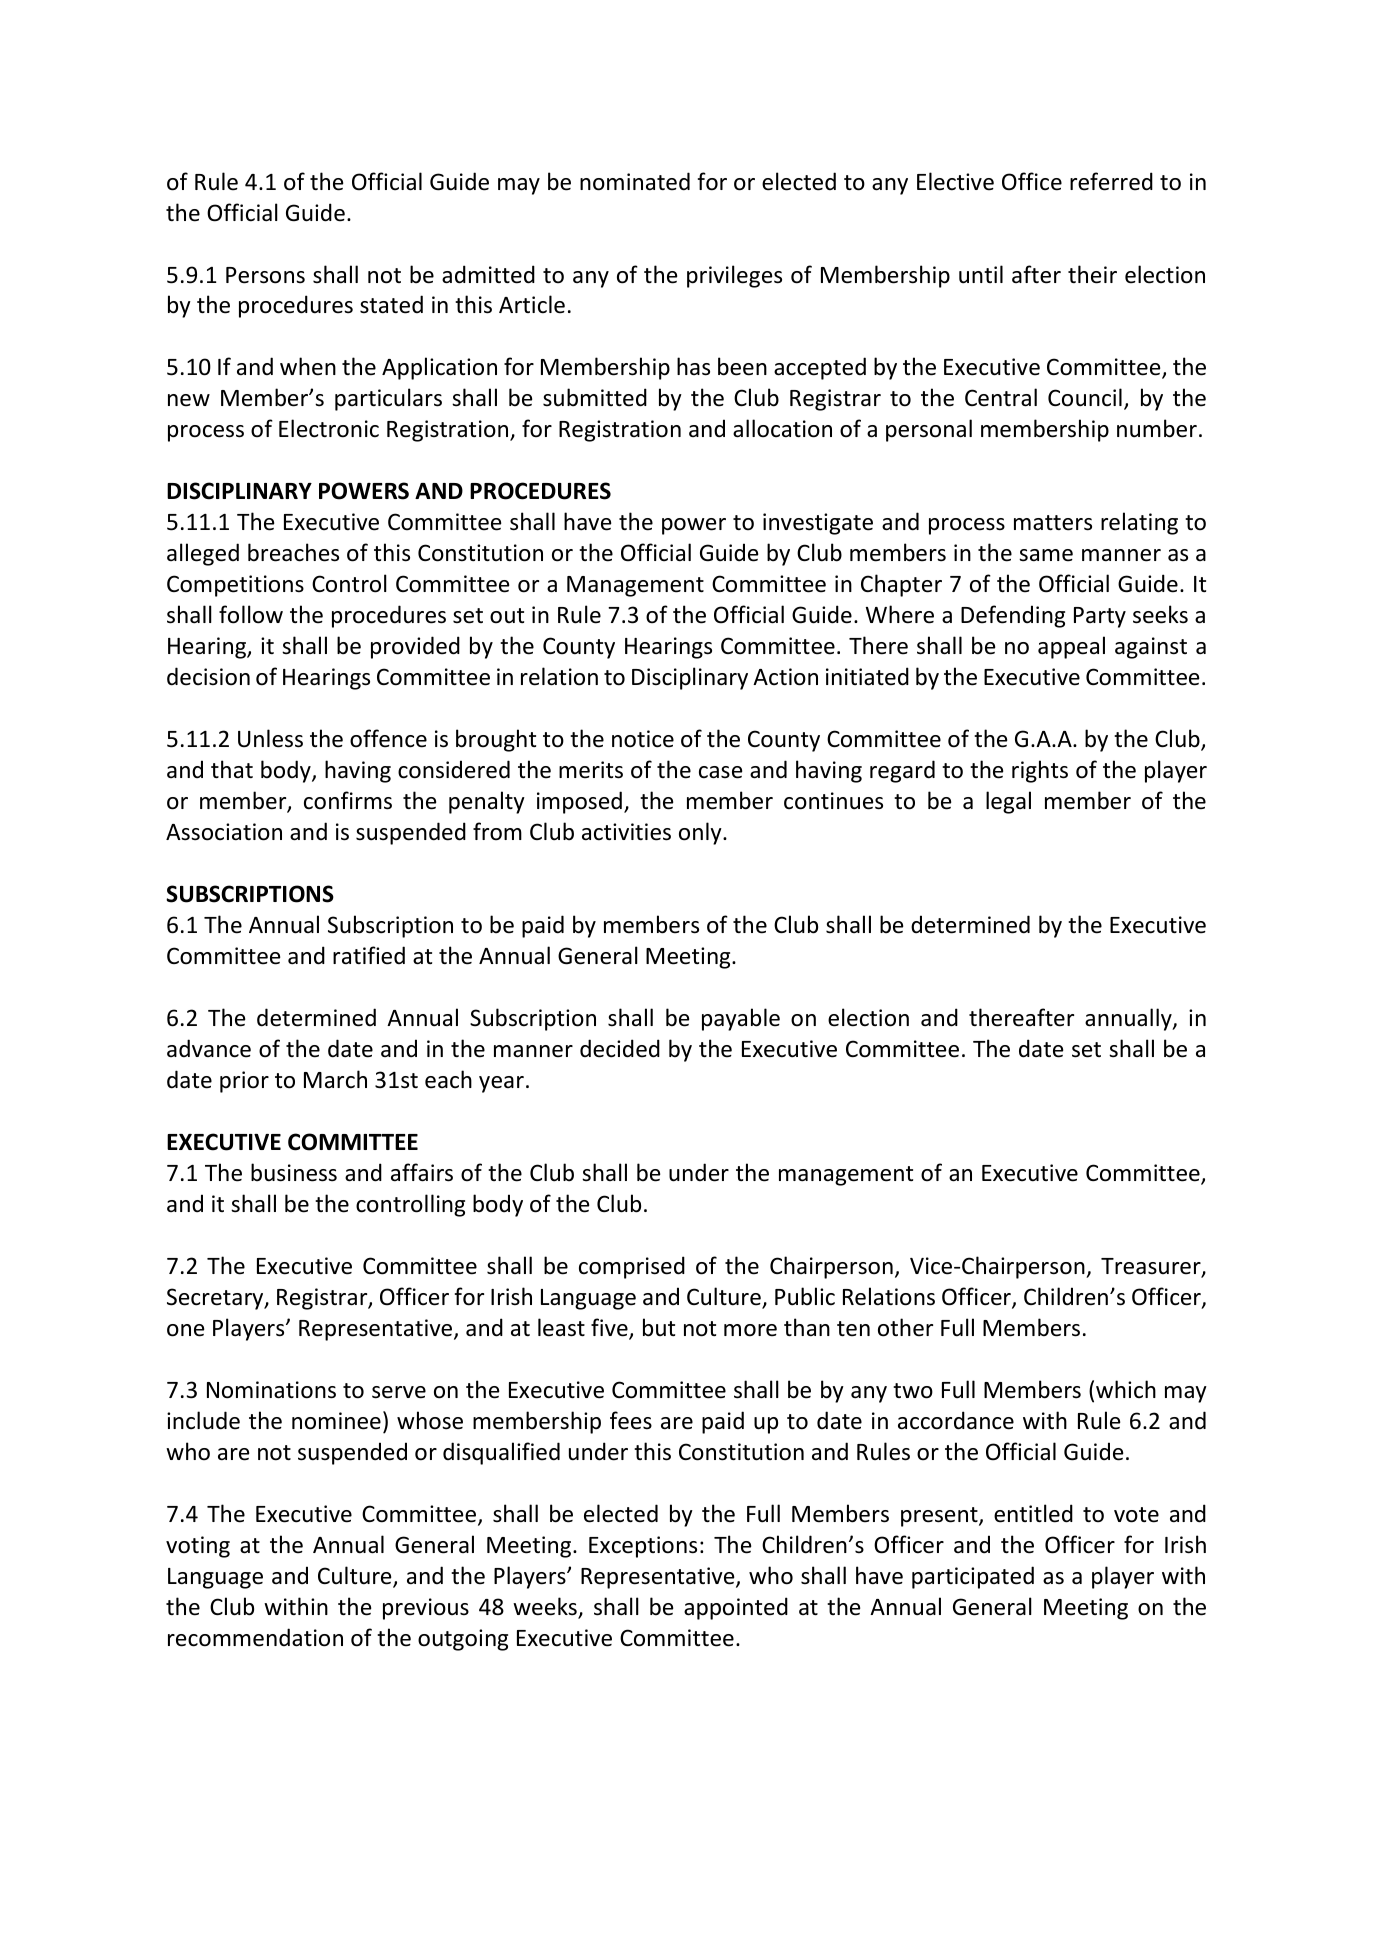 This screenshot has width=1373, height=1942. I want to click on only, so click(701, 833).
